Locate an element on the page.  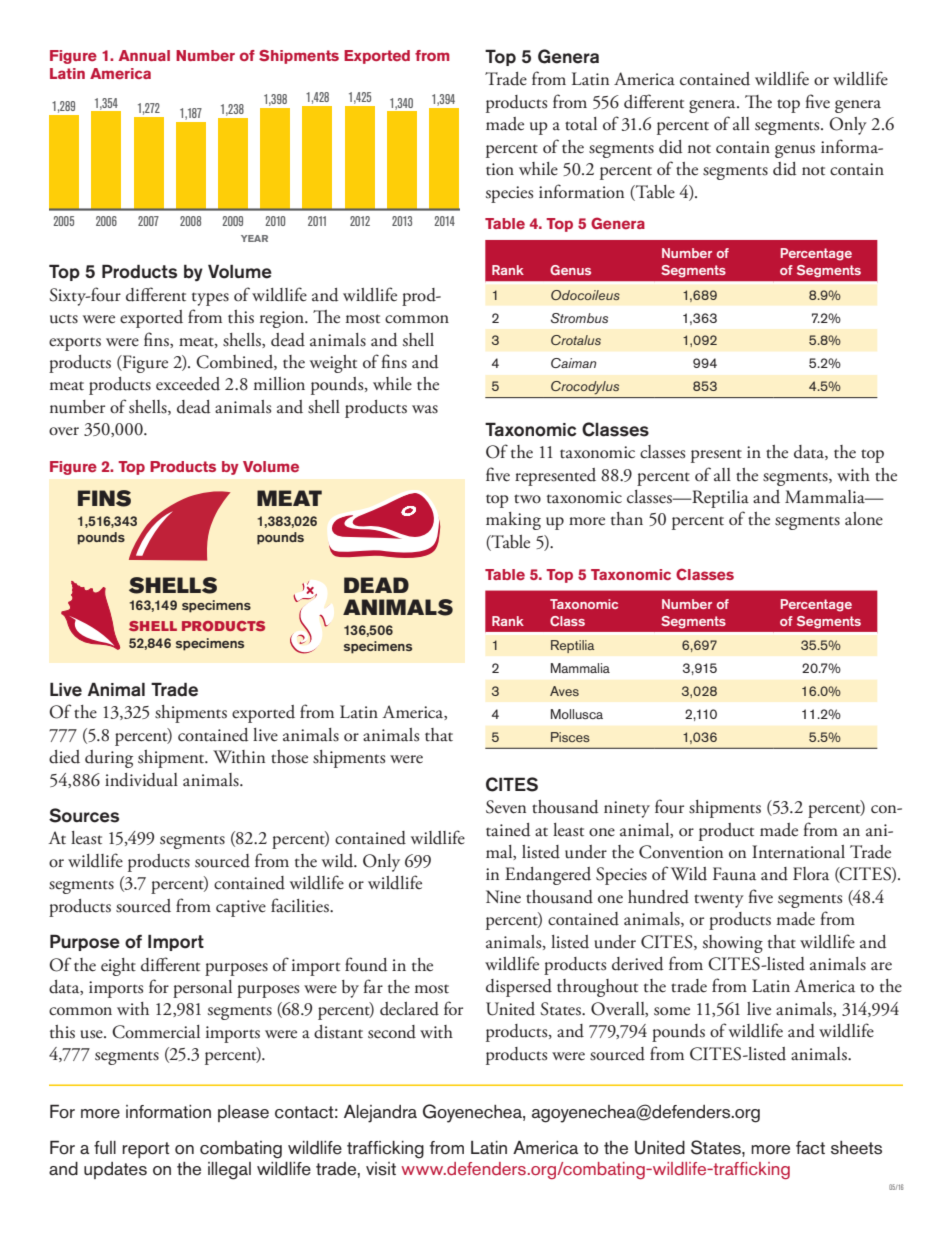
alone is located at coordinates (864, 519).
